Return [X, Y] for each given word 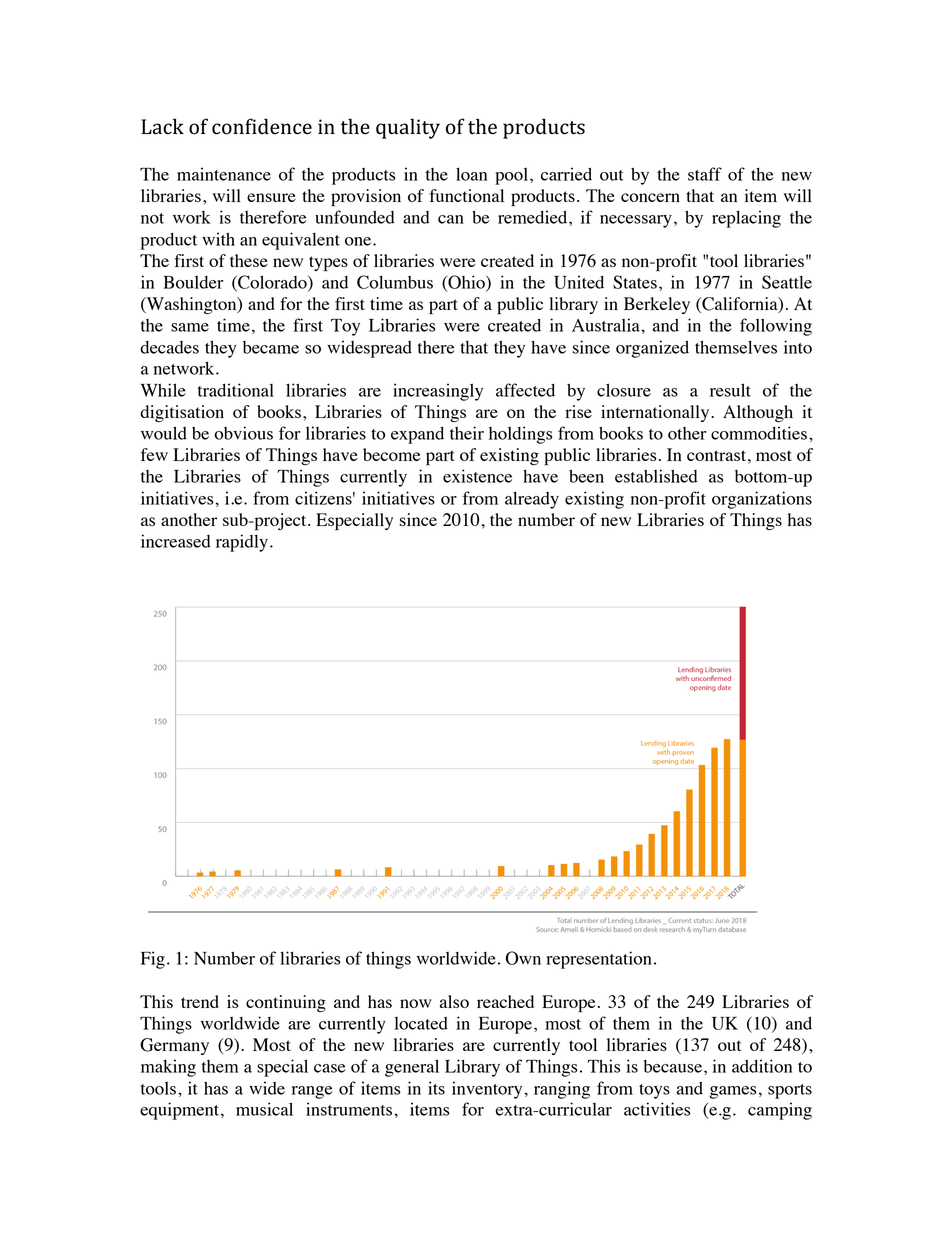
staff [705, 174]
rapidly [242, 543]
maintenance [224, 174]
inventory [487, 1090]
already [532, 500]
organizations [762, 500]
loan [471, 174]
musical [264, 1109]
